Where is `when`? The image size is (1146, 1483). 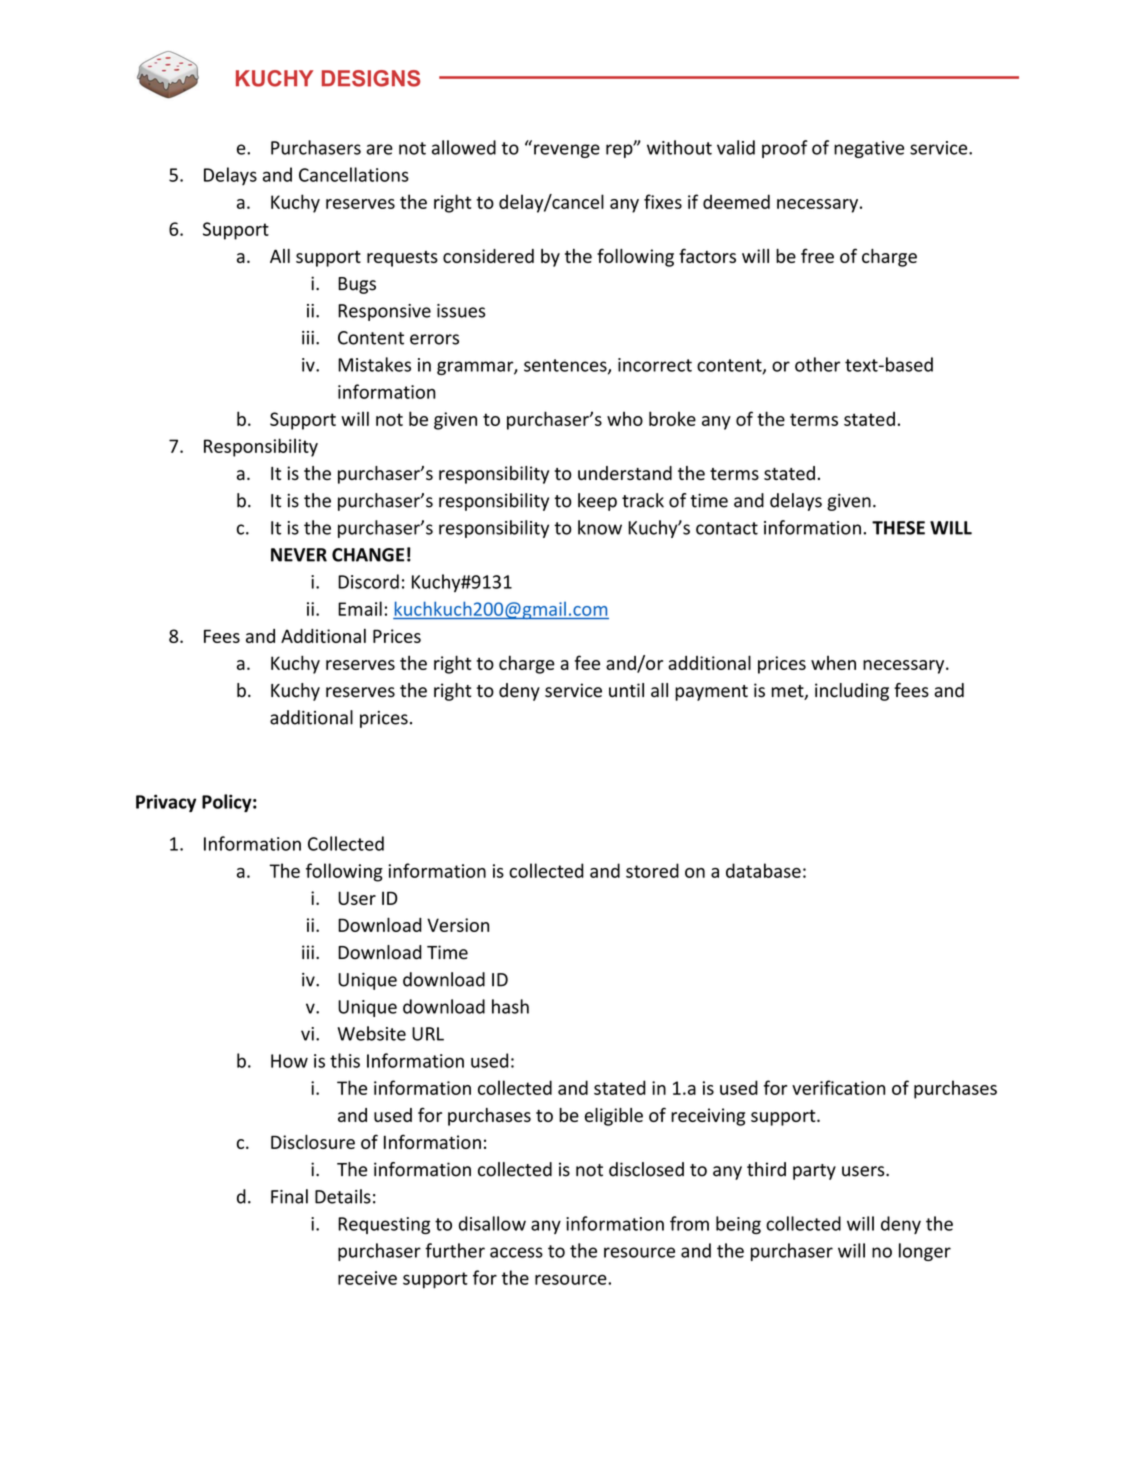 when is located at coordinates (833, 663).
